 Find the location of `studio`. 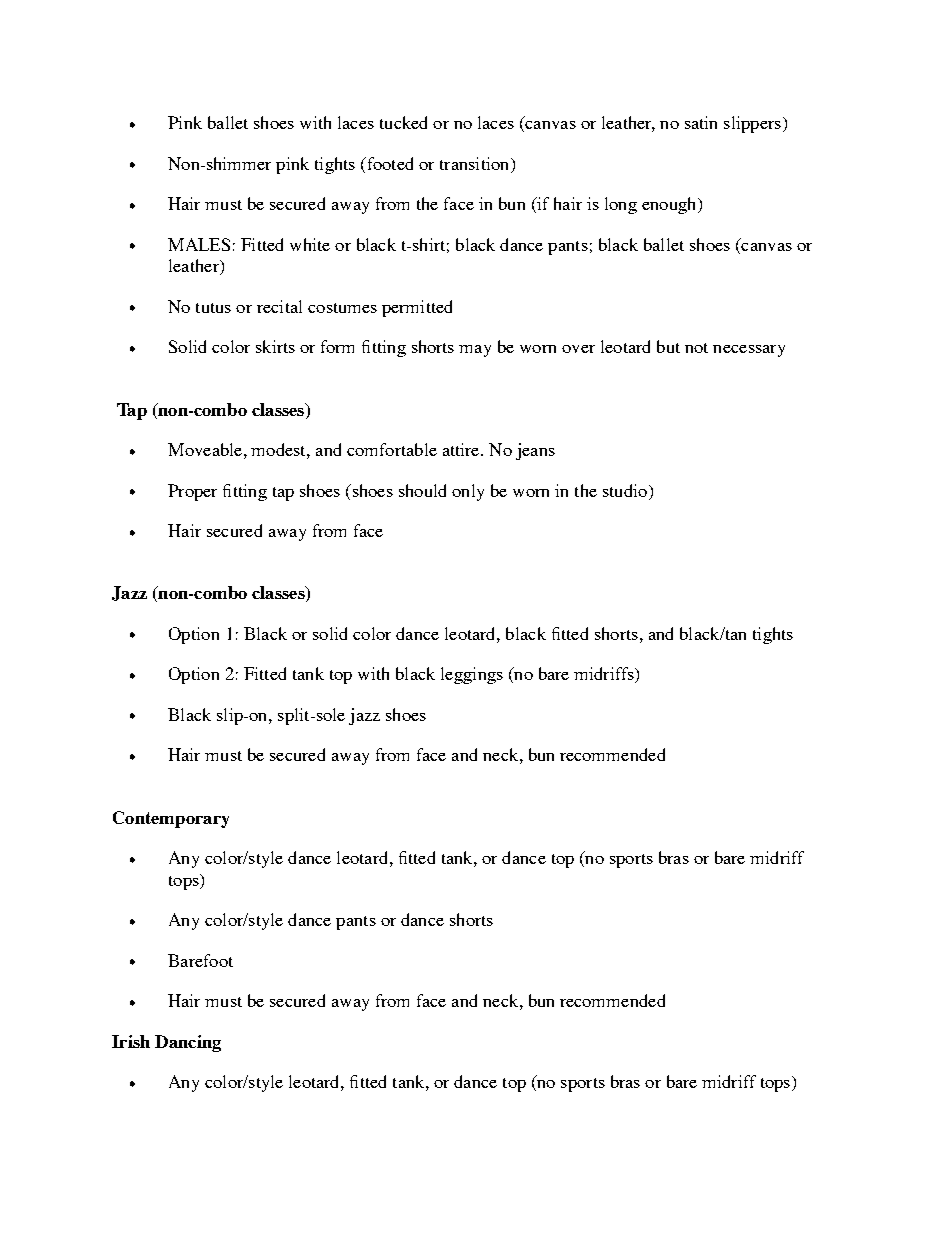

studio is located at coordinates (626, 490).
